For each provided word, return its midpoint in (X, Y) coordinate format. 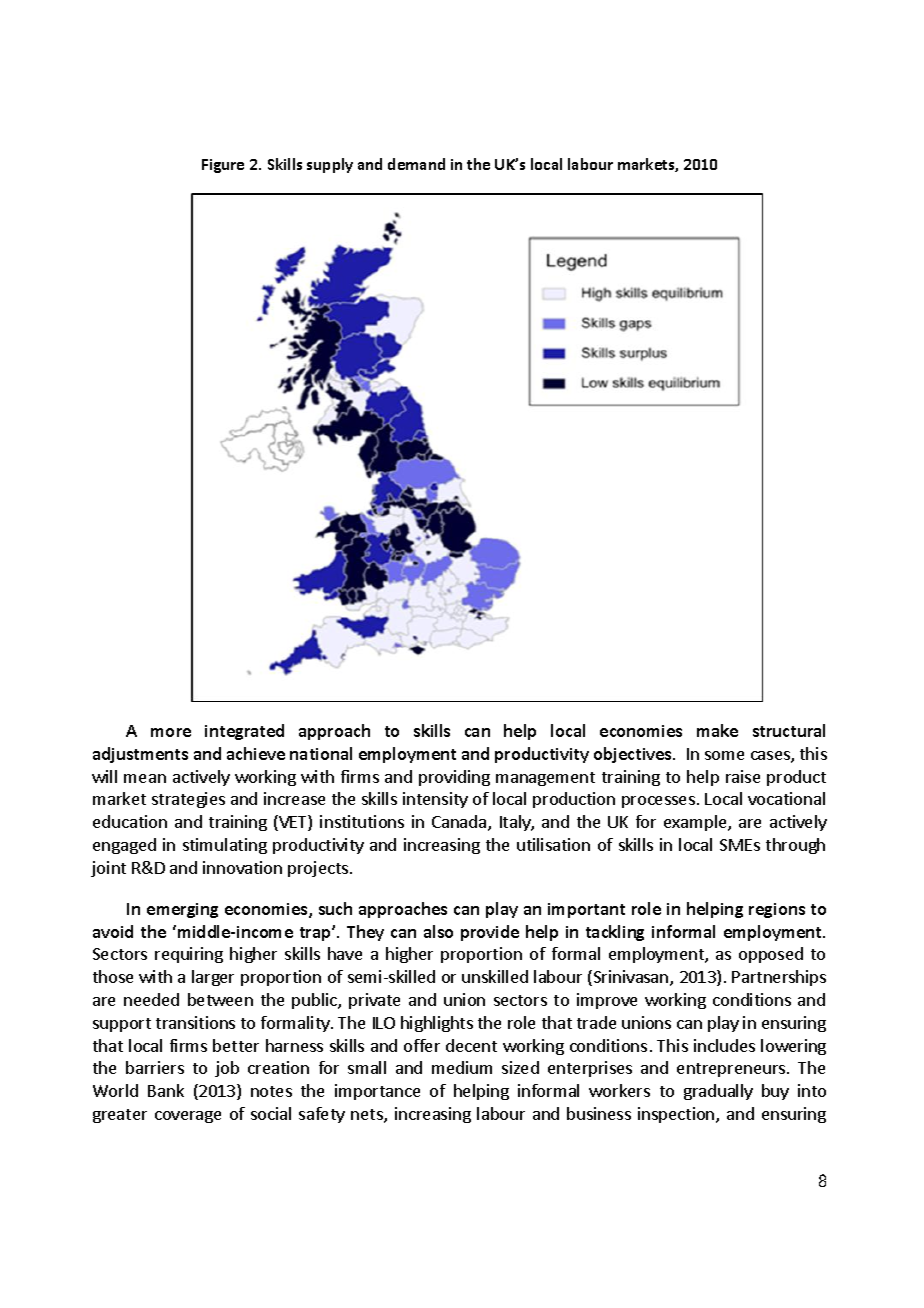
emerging (182, 910)
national (321, 753)
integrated (244, 732)
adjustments (140, 755)
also (438, 931)
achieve (256, 753)
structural (789, 730)
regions (777, 910)
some (724, 755)
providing (454, 778)
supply (330, 165)
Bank (166, 1090)
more (171, 732)
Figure (223, 166)
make (717, 730)
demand (416, 164)
